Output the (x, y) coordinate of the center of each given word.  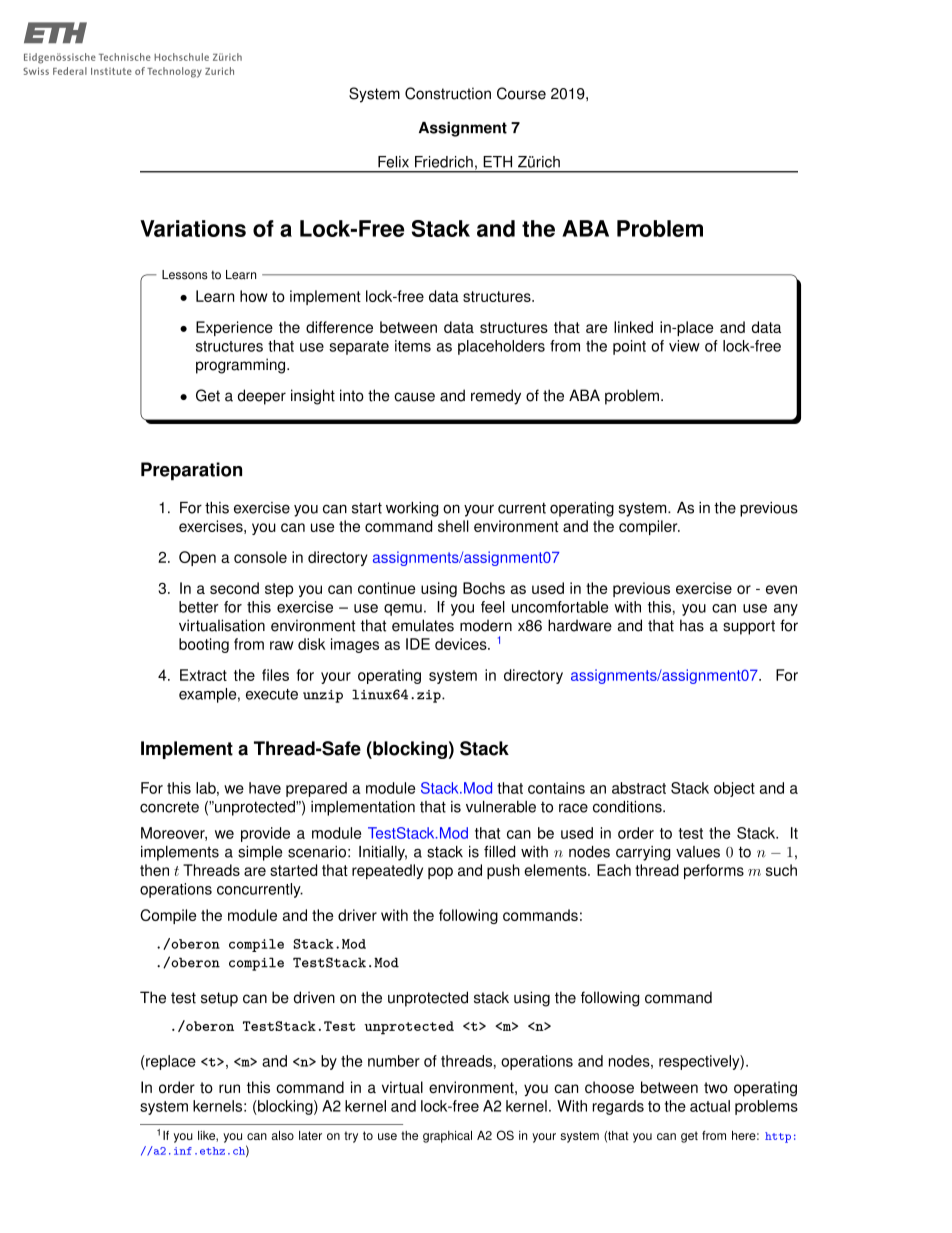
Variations (193, 228)
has (692, 625)
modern (486, 625)
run (229, 1089)
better (199, 607)
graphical (447, 1137)
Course (521, 93)
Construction (448, 93)
